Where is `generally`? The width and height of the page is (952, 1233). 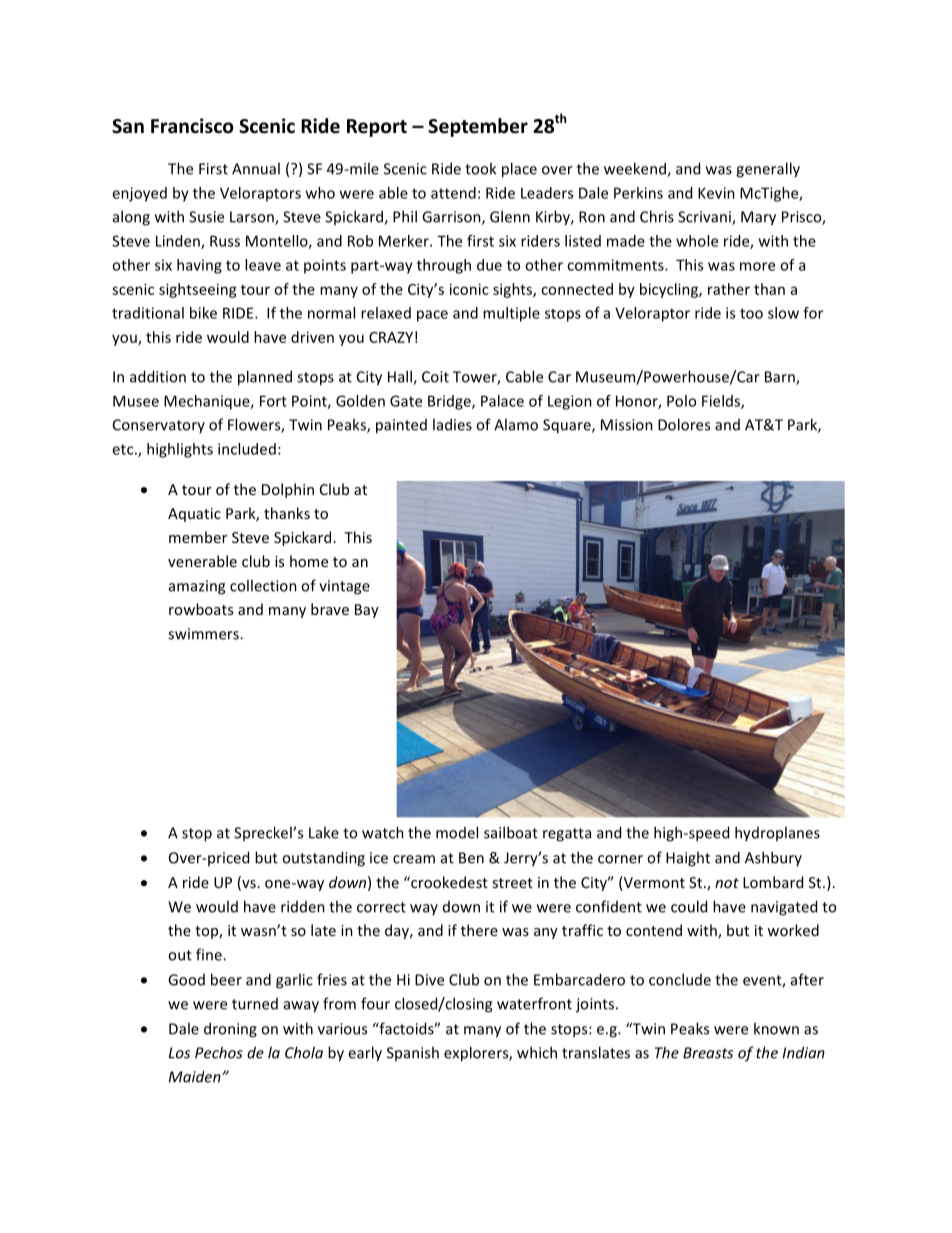
generally is located at coordinates (768, 170).
